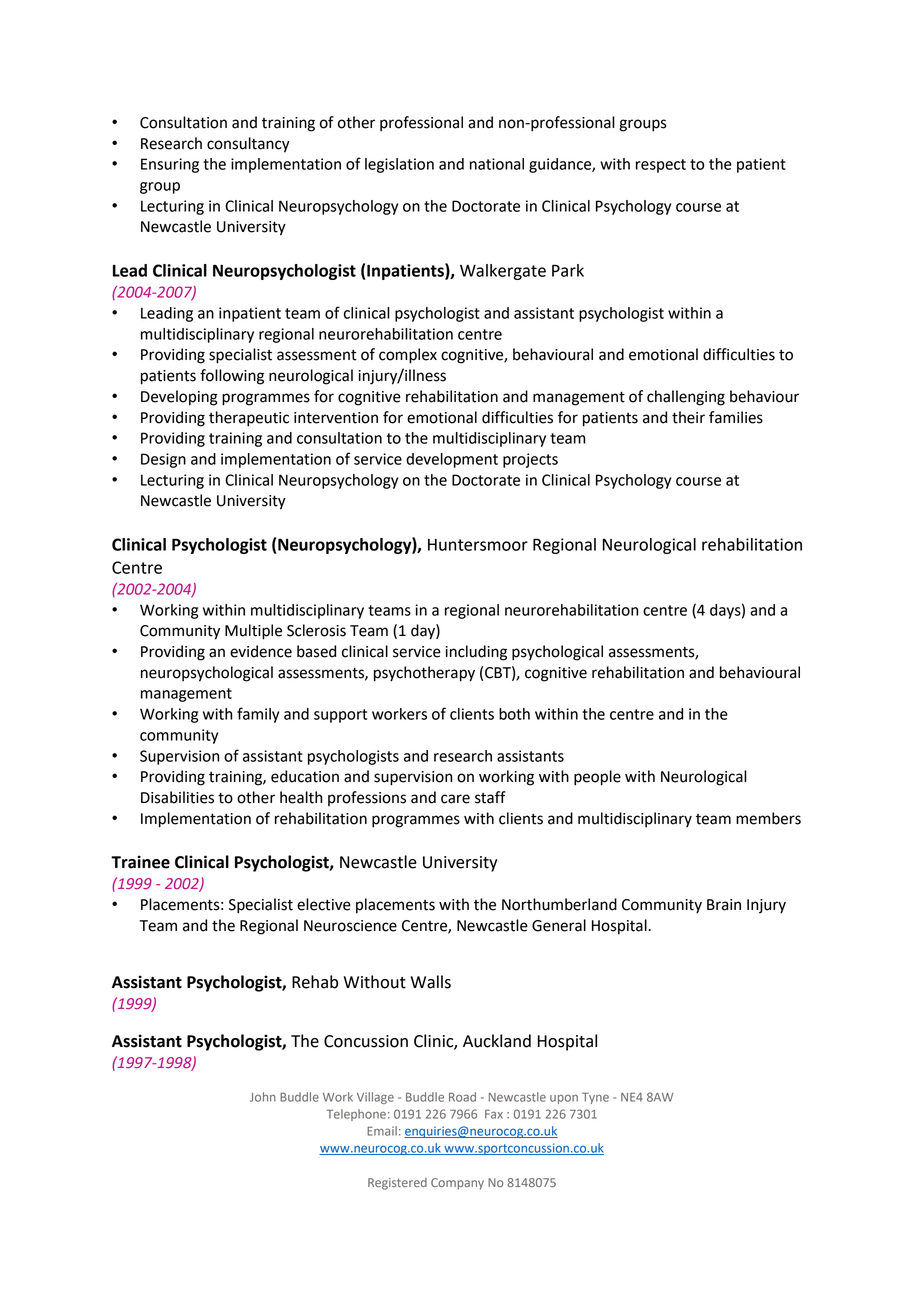 This screenshot has width=924, height=1308. I want to click on people, so click(597, 778).
